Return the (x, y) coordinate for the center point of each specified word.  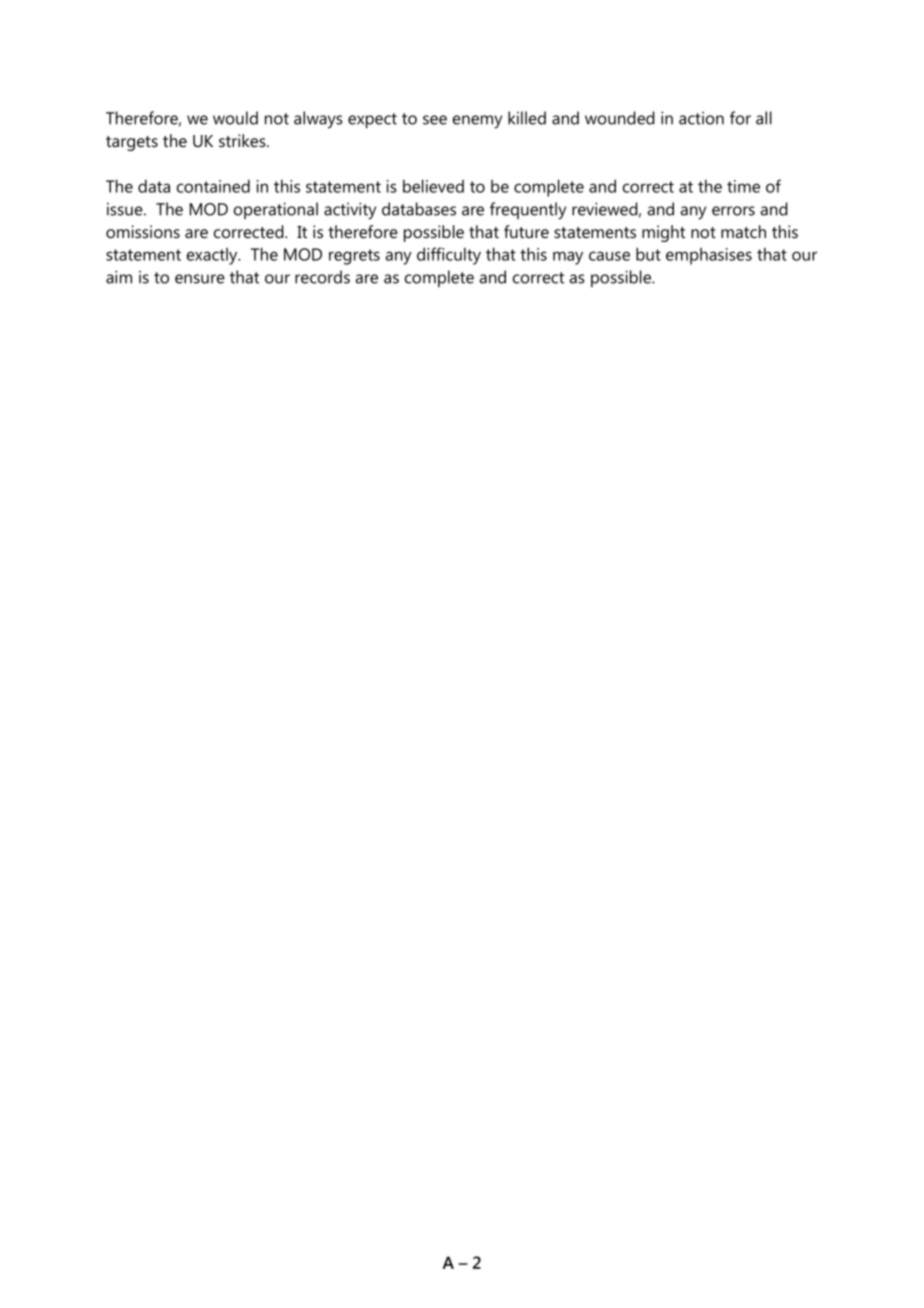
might (663, 233)
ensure (200, 279)
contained (213, 186)
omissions (143, 231)
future (526, 231)
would (235, 118)
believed (433, 186)
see (435, 120)
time (743, 186)
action (701, 118)
